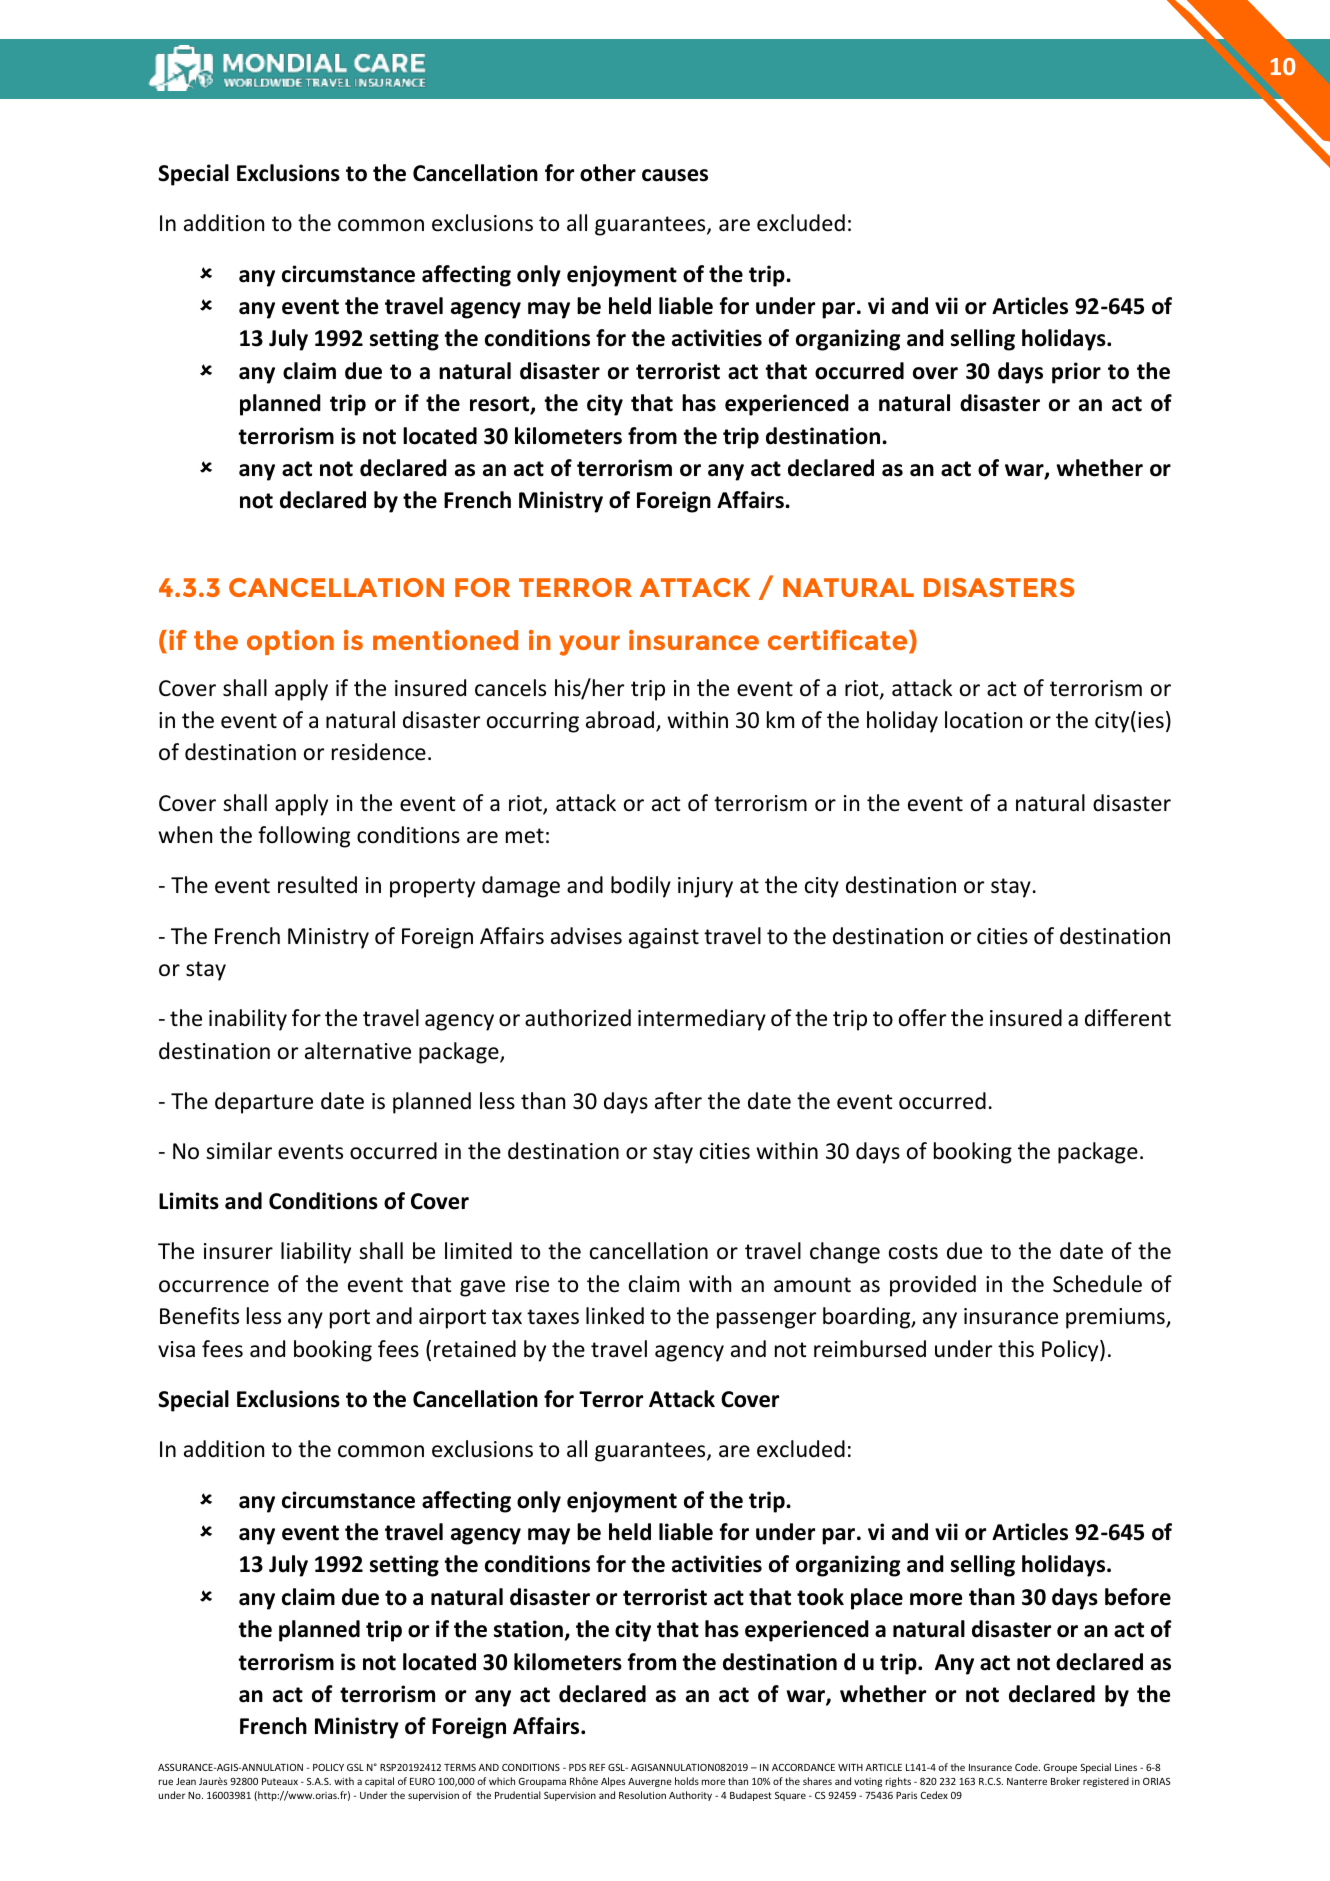 The height and width of the image is (1881, 1330). What do you see at coordinates (290, 642) in the image?
I see `option` at bounding box center [290, 642].
